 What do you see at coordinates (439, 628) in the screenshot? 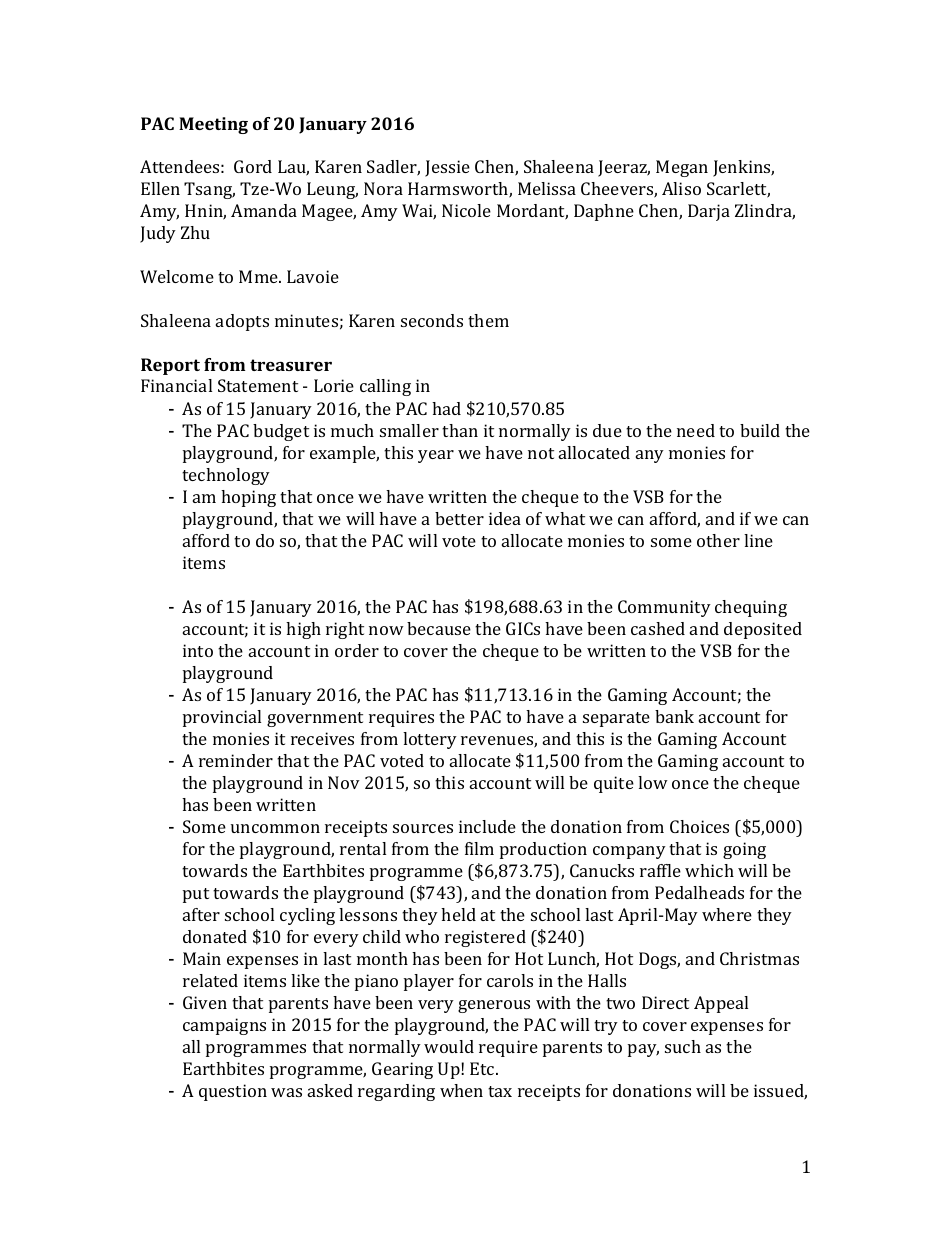
I see `because` at bounding box center [439, 628].
